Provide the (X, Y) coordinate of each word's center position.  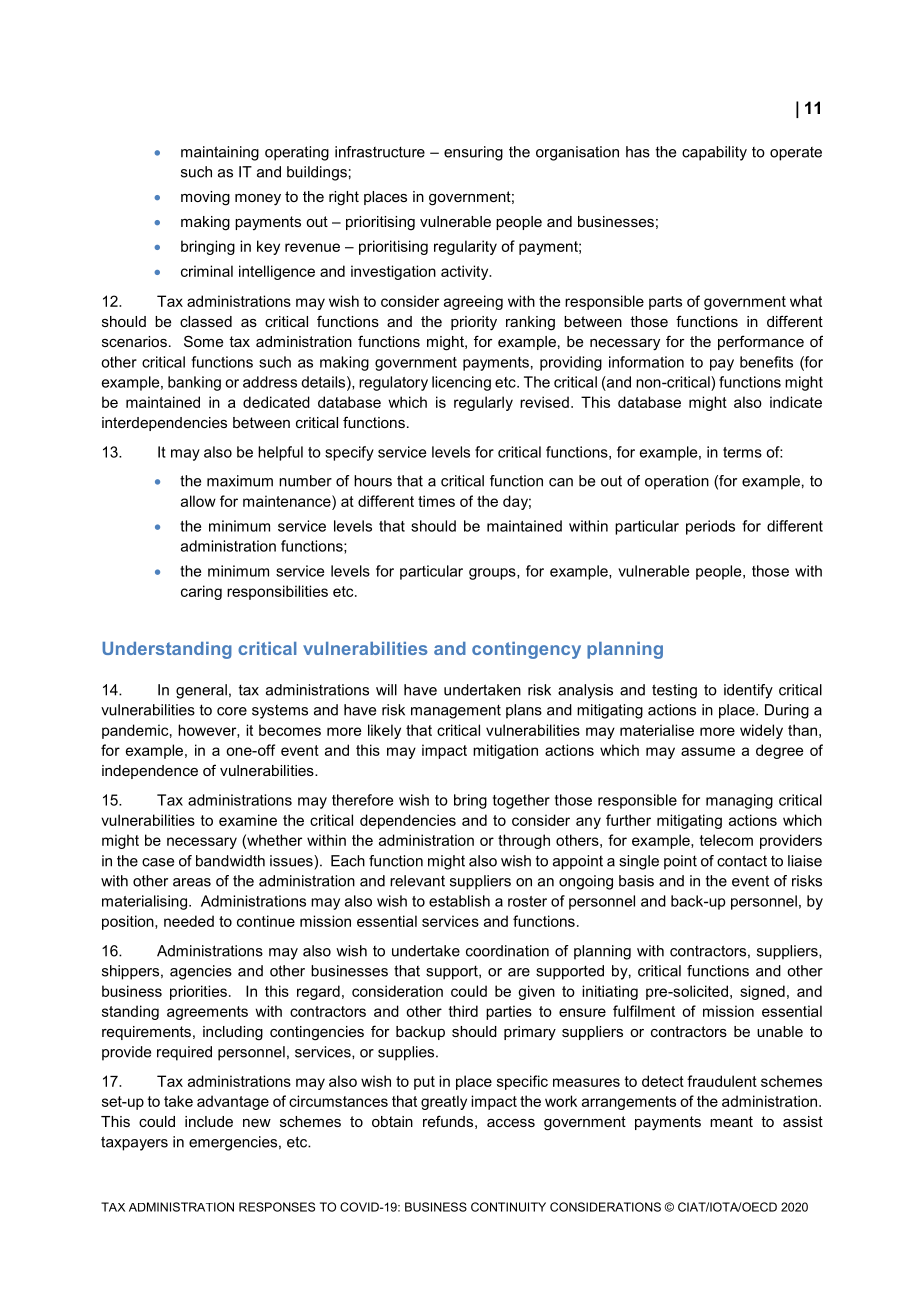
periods (710, 527)
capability (714, 153)
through (524, 841)
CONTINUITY (508, 1207)
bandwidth (230, 861)
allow (198, 501)
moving (205, 198)
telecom (726, 840)
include (209, 1121)
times (436, 501)
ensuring (473, 153)
